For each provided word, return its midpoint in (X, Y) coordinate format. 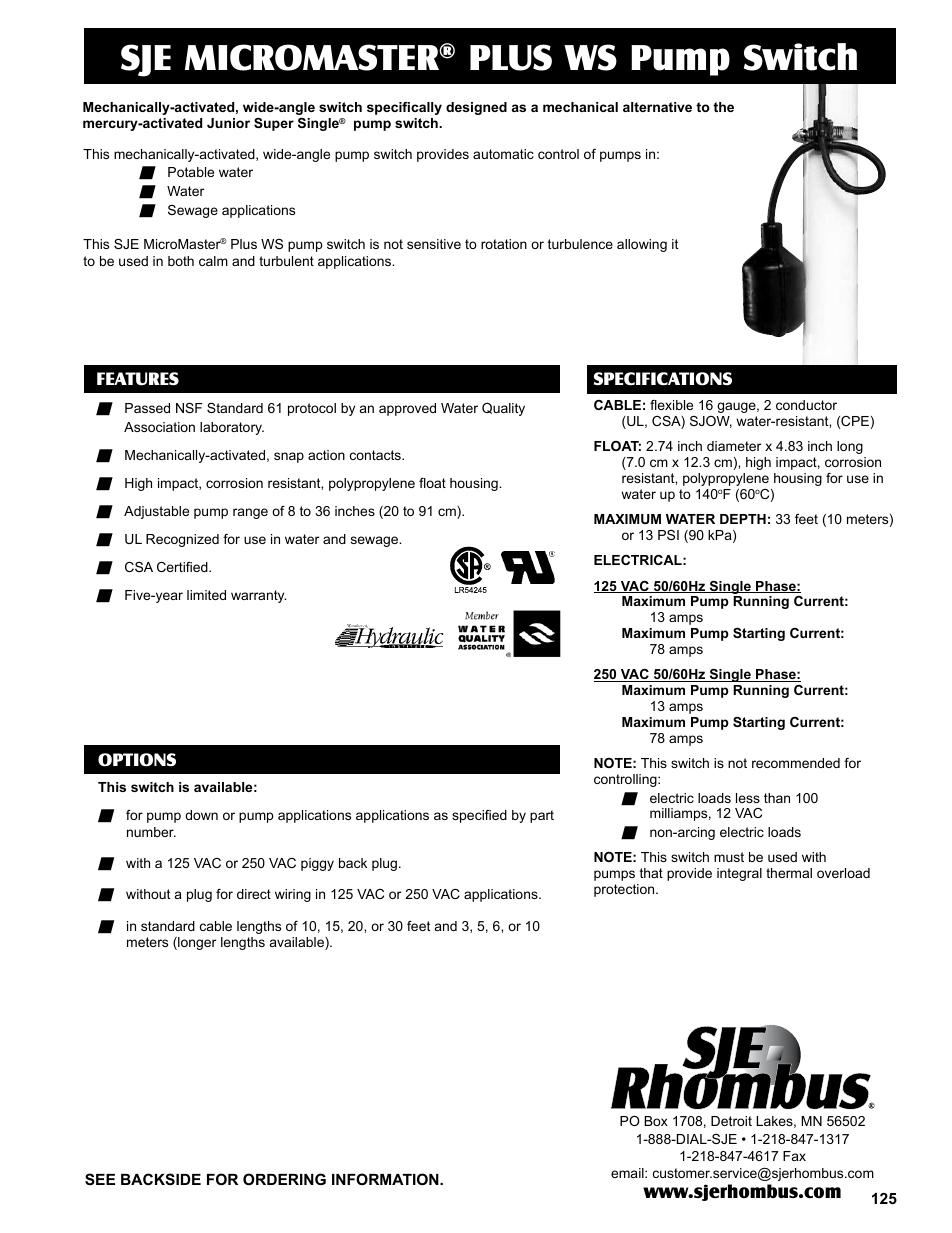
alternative (657, 107)
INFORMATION (386, 1179)
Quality (503, 409)
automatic (503, 154)
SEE (100, 1179)
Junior (228, 123)
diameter (734, 446)
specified (479, 816)
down (201, 815)
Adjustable (156, 512)
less (748, 798)
